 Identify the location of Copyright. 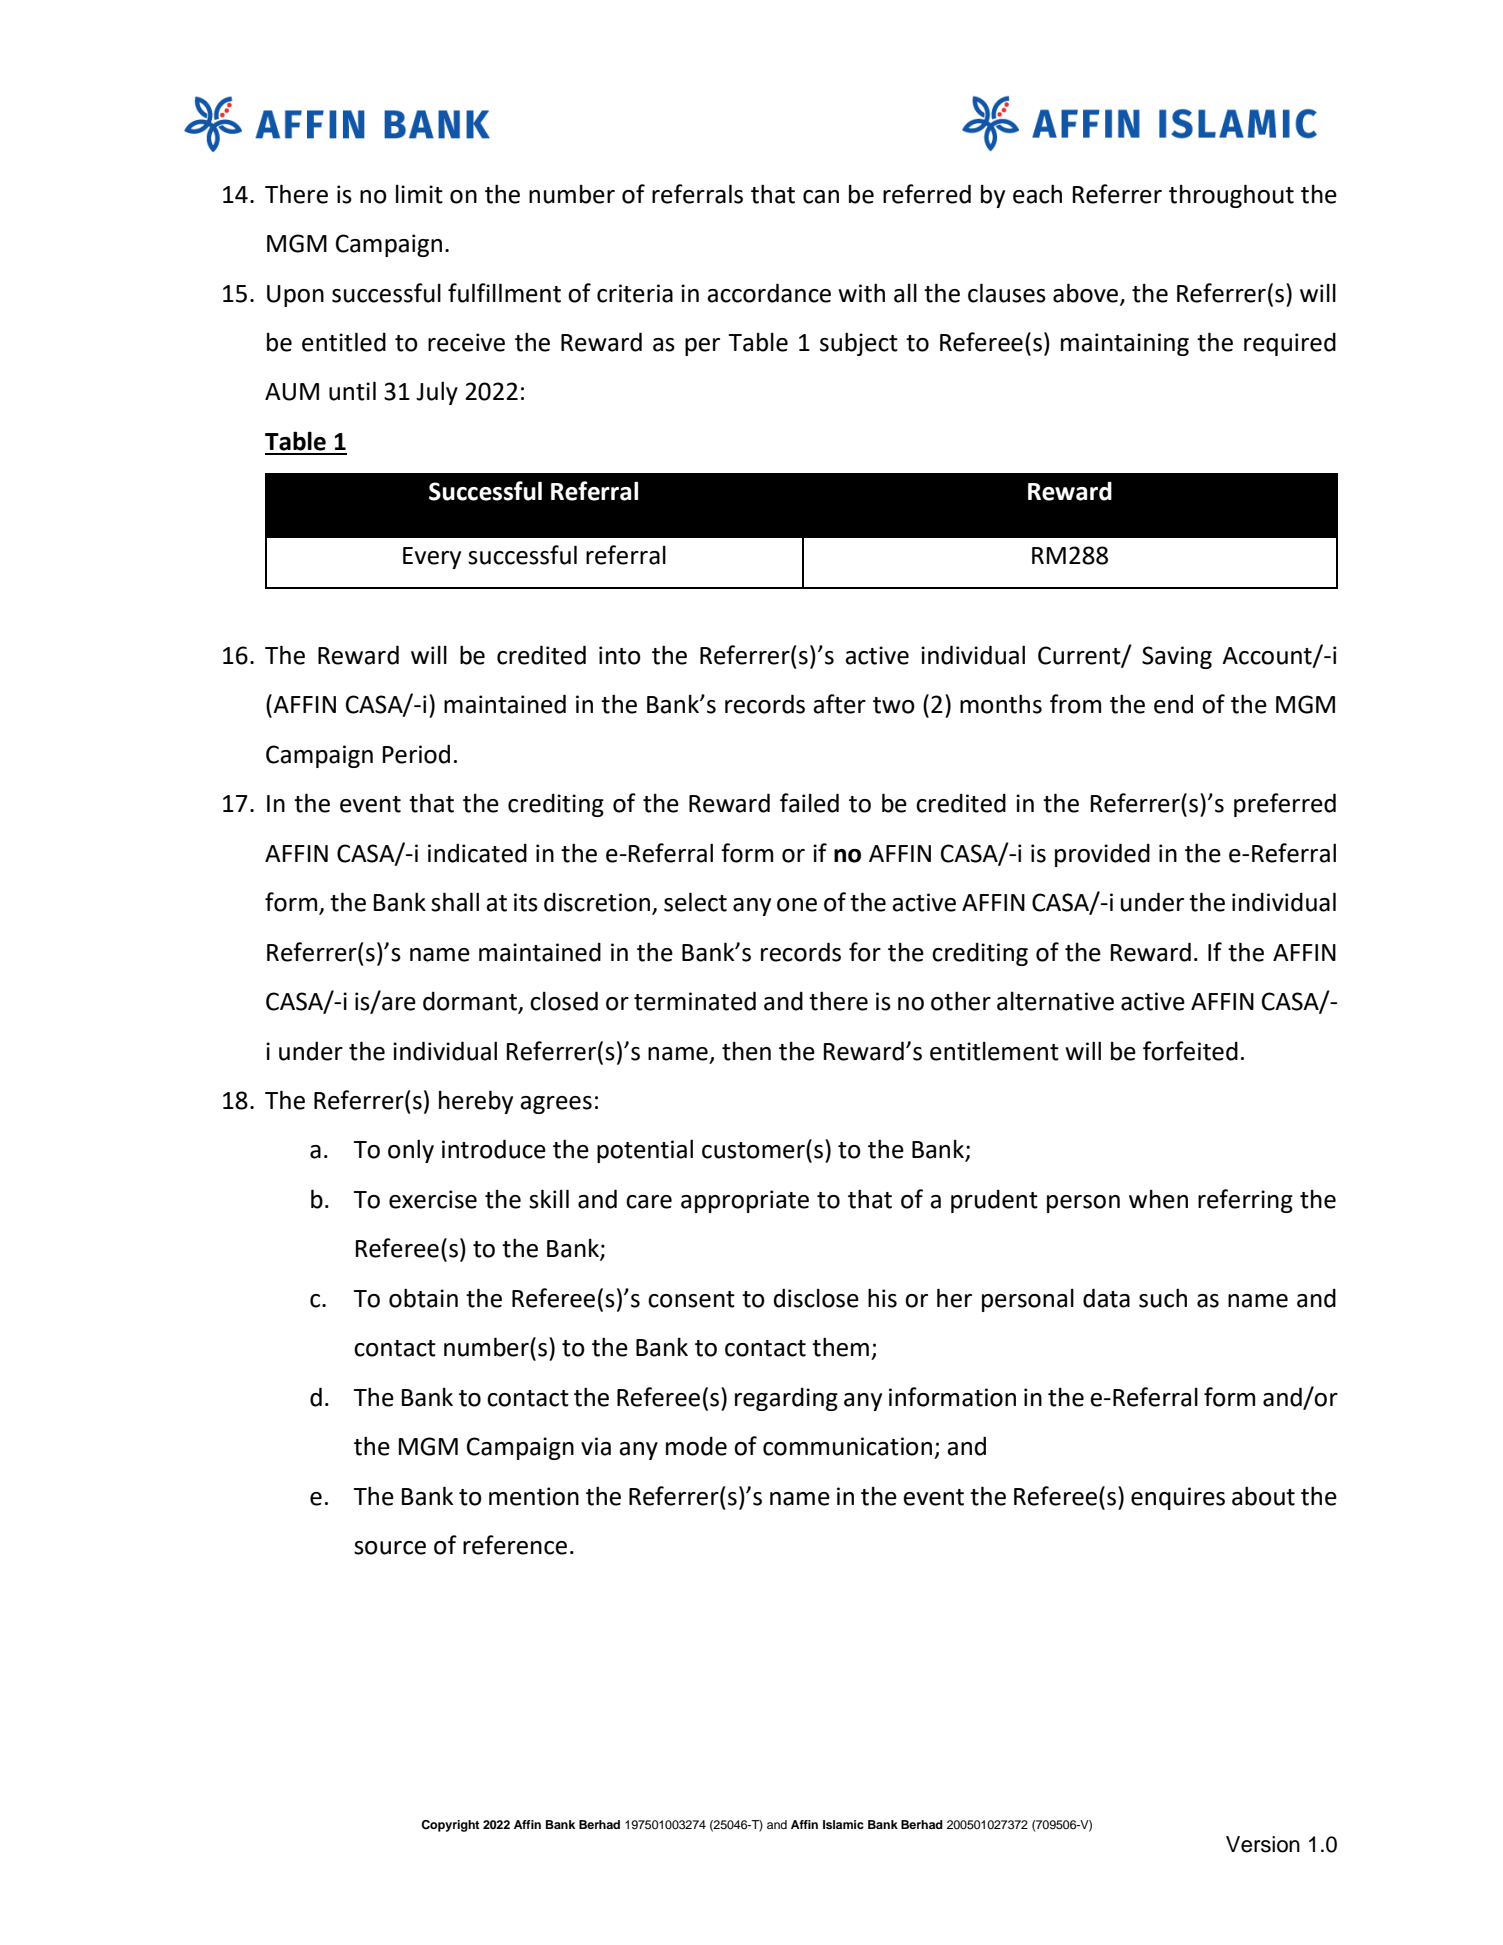
(450, 1826).
